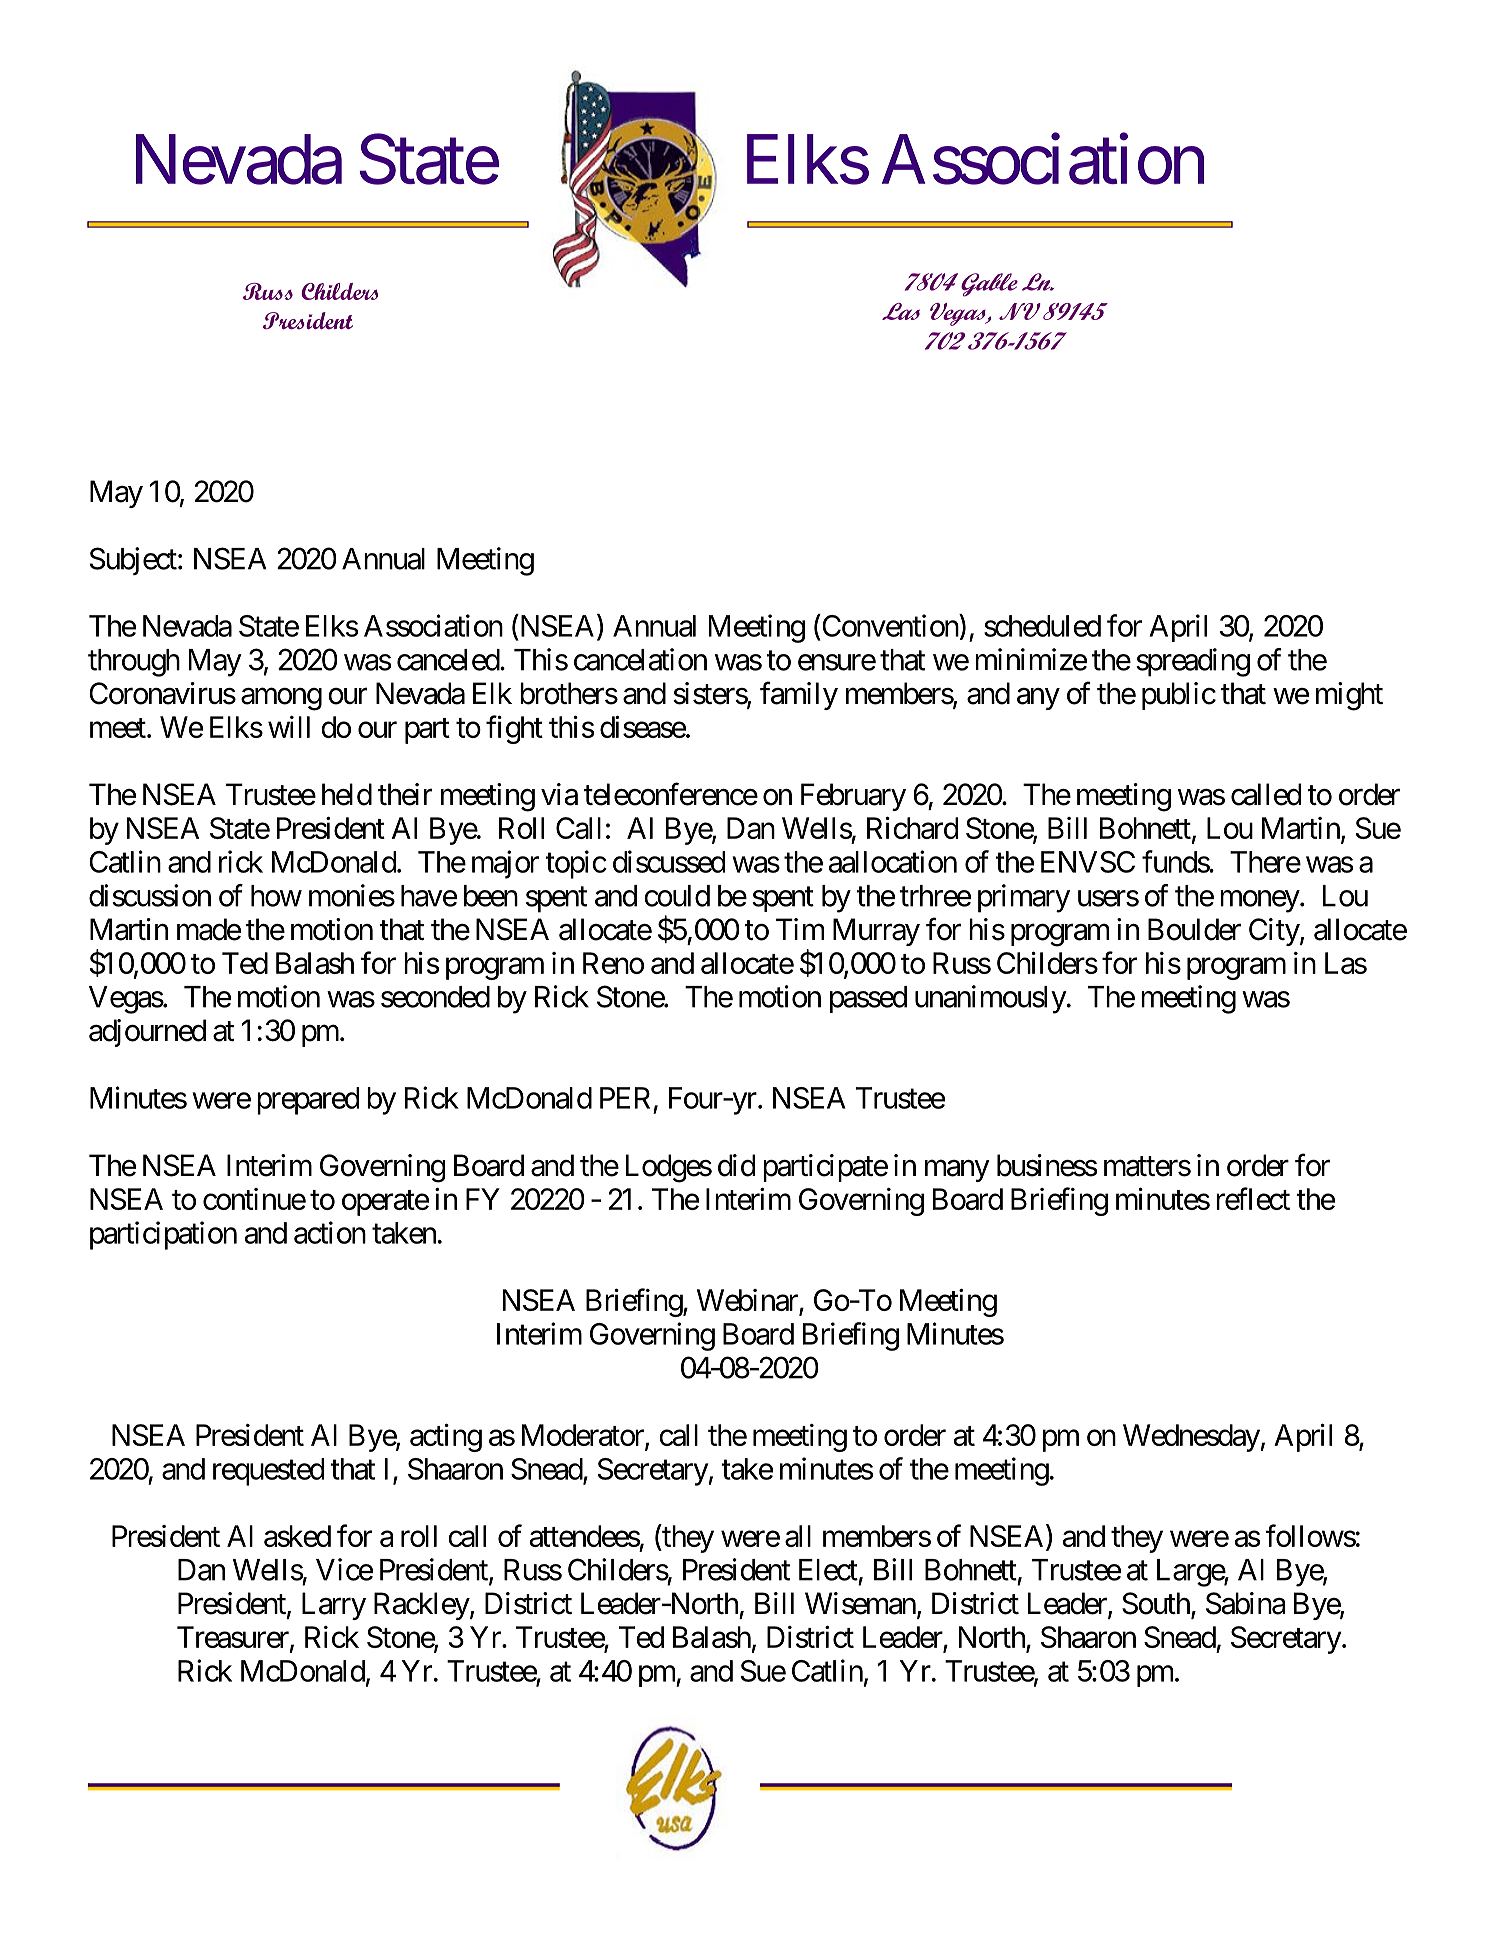  Describe the element at coordinates (828, 1570) in the page. I see `Elect` at that location.
